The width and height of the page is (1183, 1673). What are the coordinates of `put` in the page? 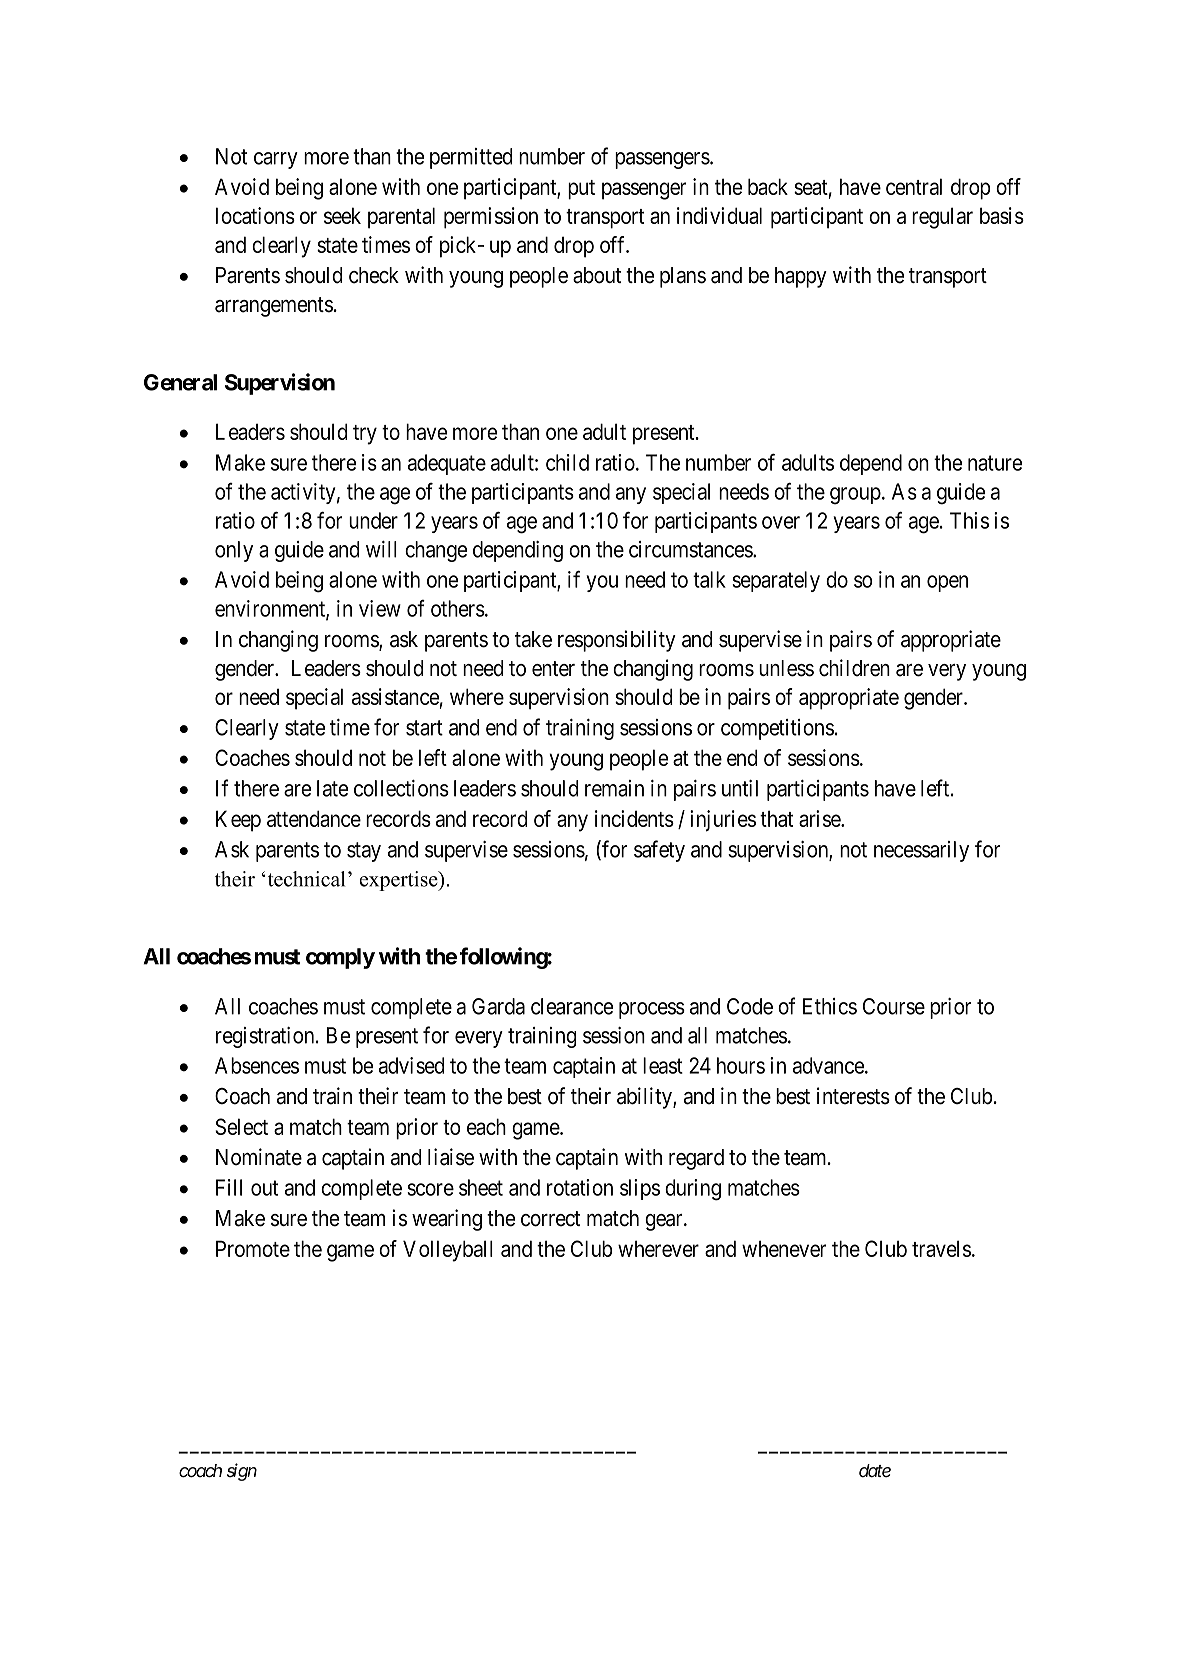 It's located at (581, 190).
